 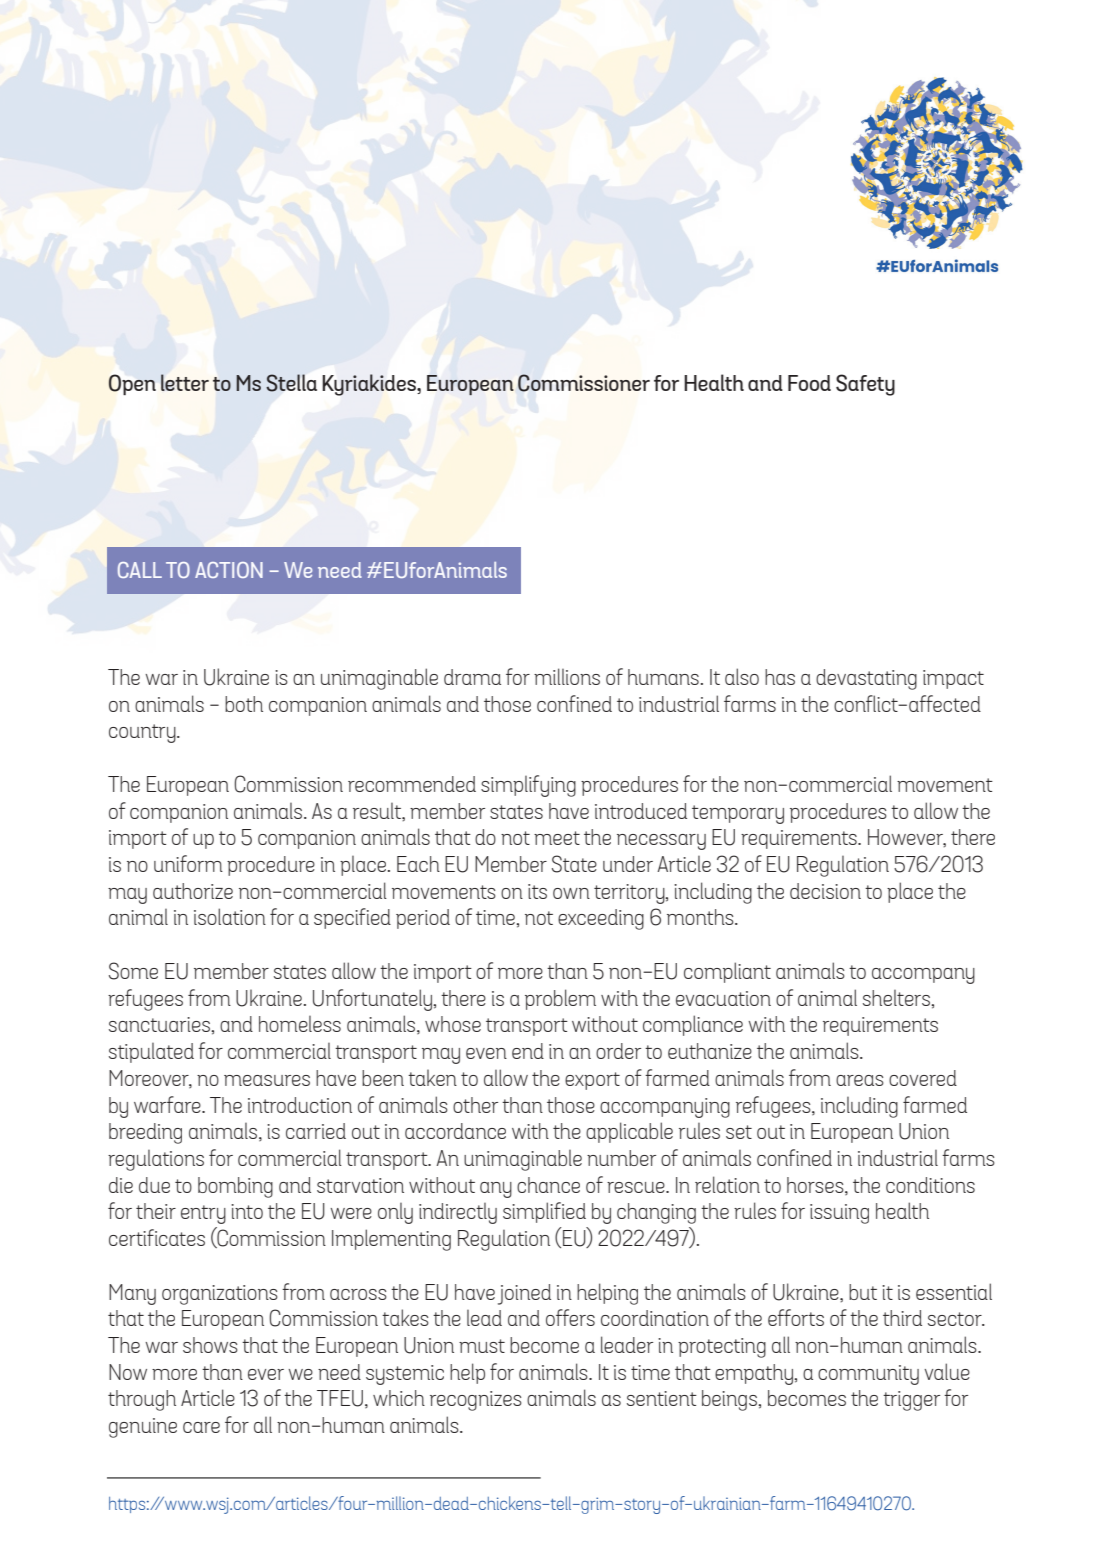 What do you see at coordinates (230, 916) in the page?
I see `isolation` at bounding box center [230, 916].
